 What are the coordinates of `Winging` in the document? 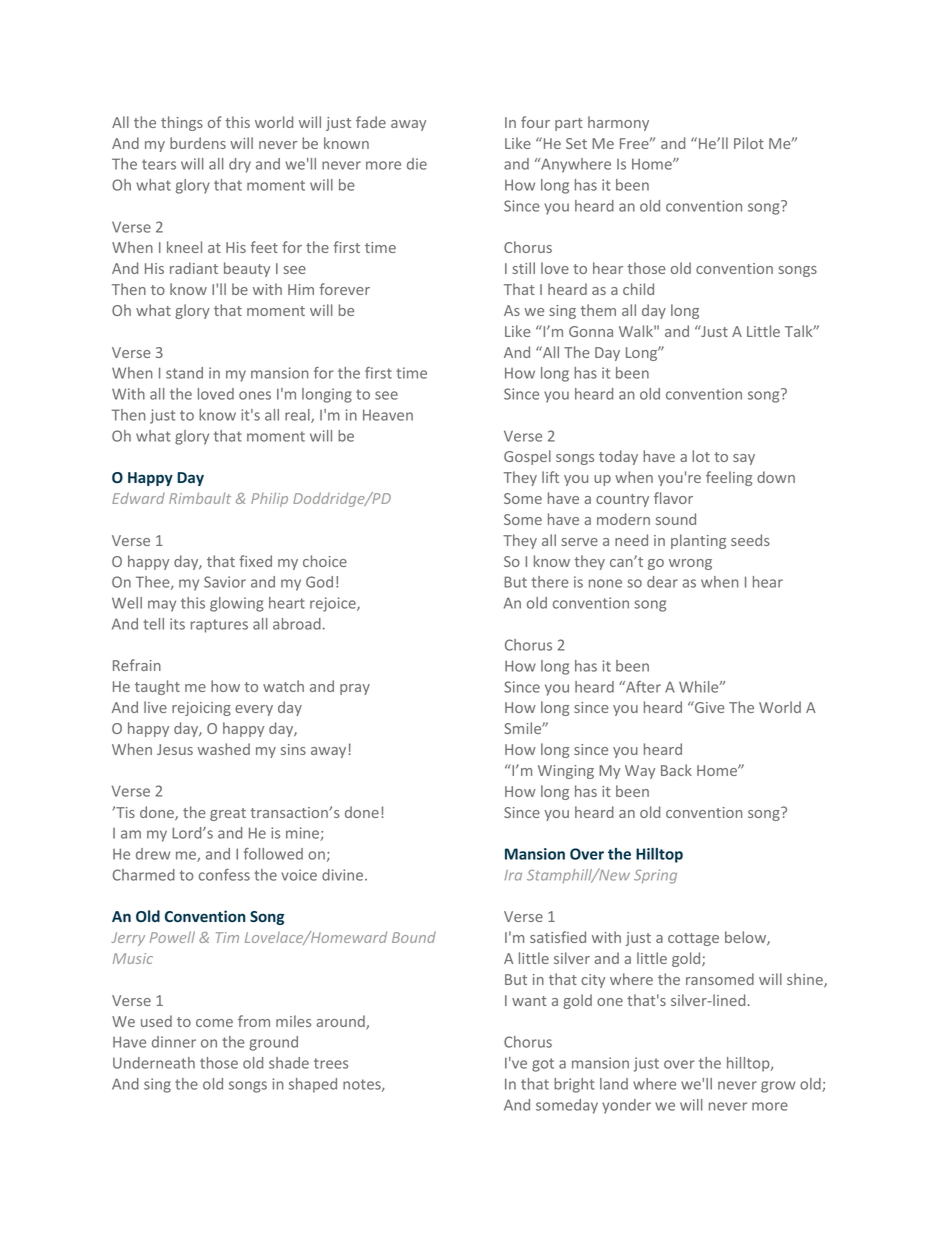 It's located at (566, 772).
